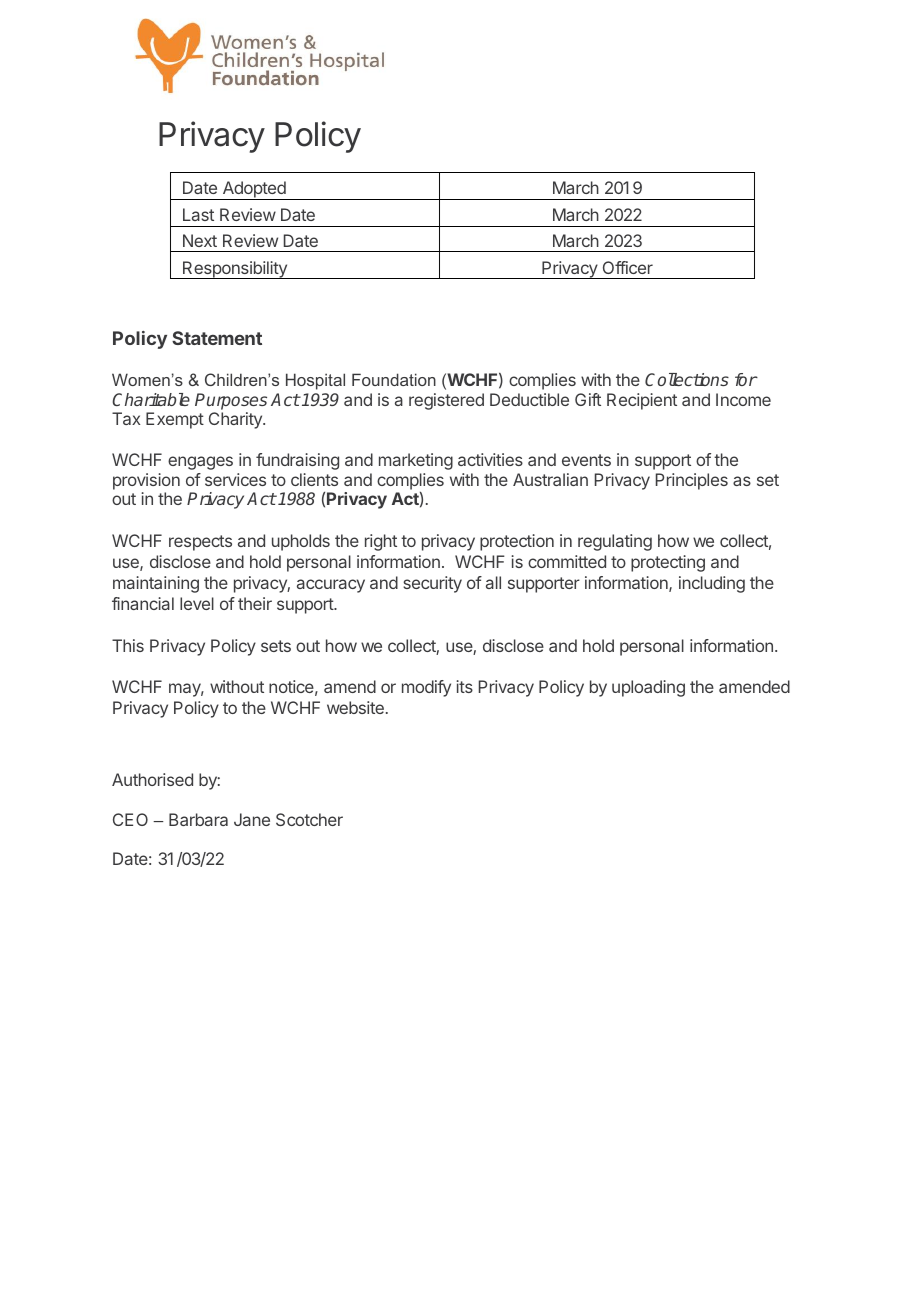  Describe the element at coordinates (198, 819) in the screenshot. I see `Barbara` at that location.
